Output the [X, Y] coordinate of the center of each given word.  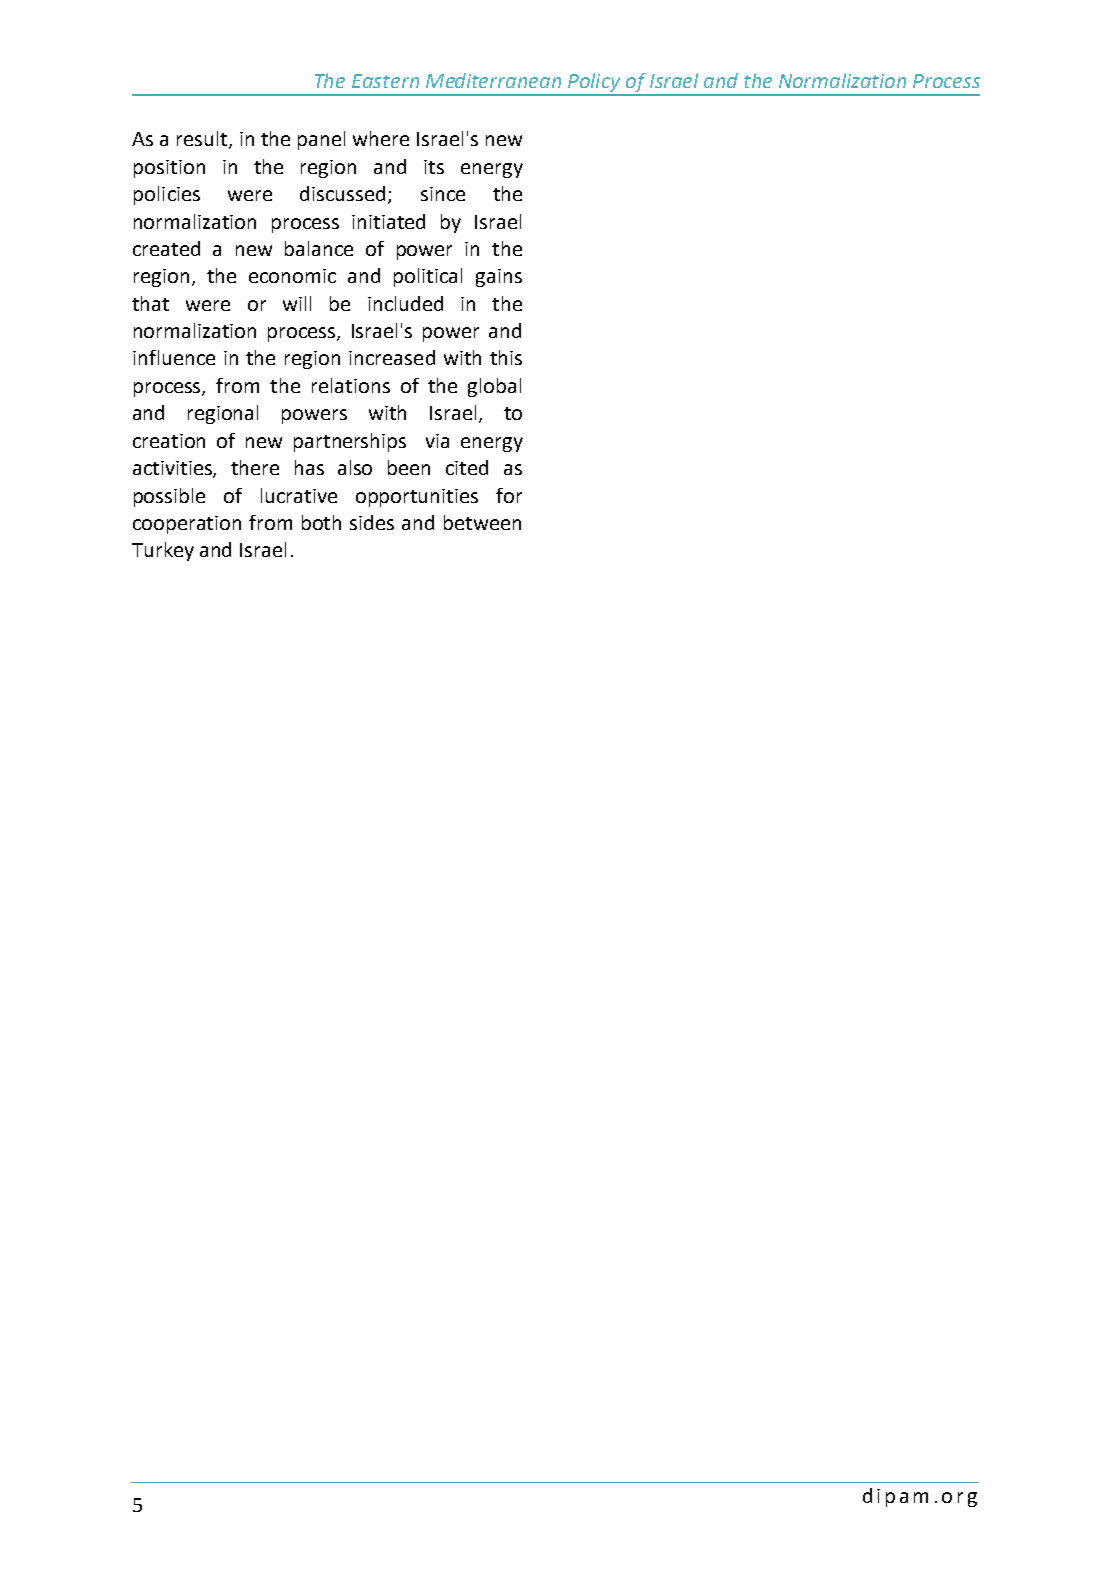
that [150, 303]
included [405, 303]
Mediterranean [493, 80]
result [203, 140]
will [297, 303]
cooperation [187, 525]
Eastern [385, 81]
